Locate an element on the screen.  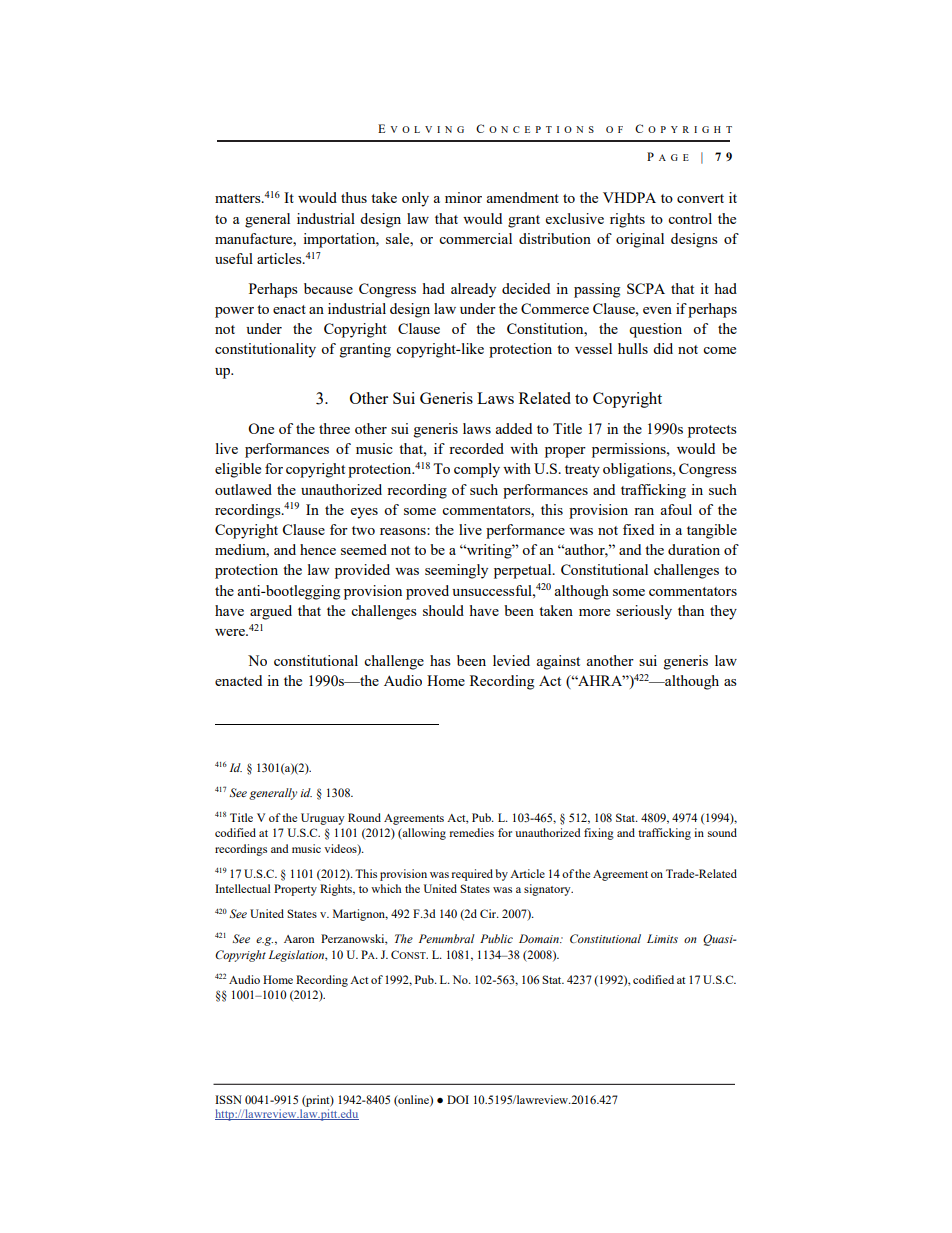
ISSN is located at coordinates (228, 1099).
